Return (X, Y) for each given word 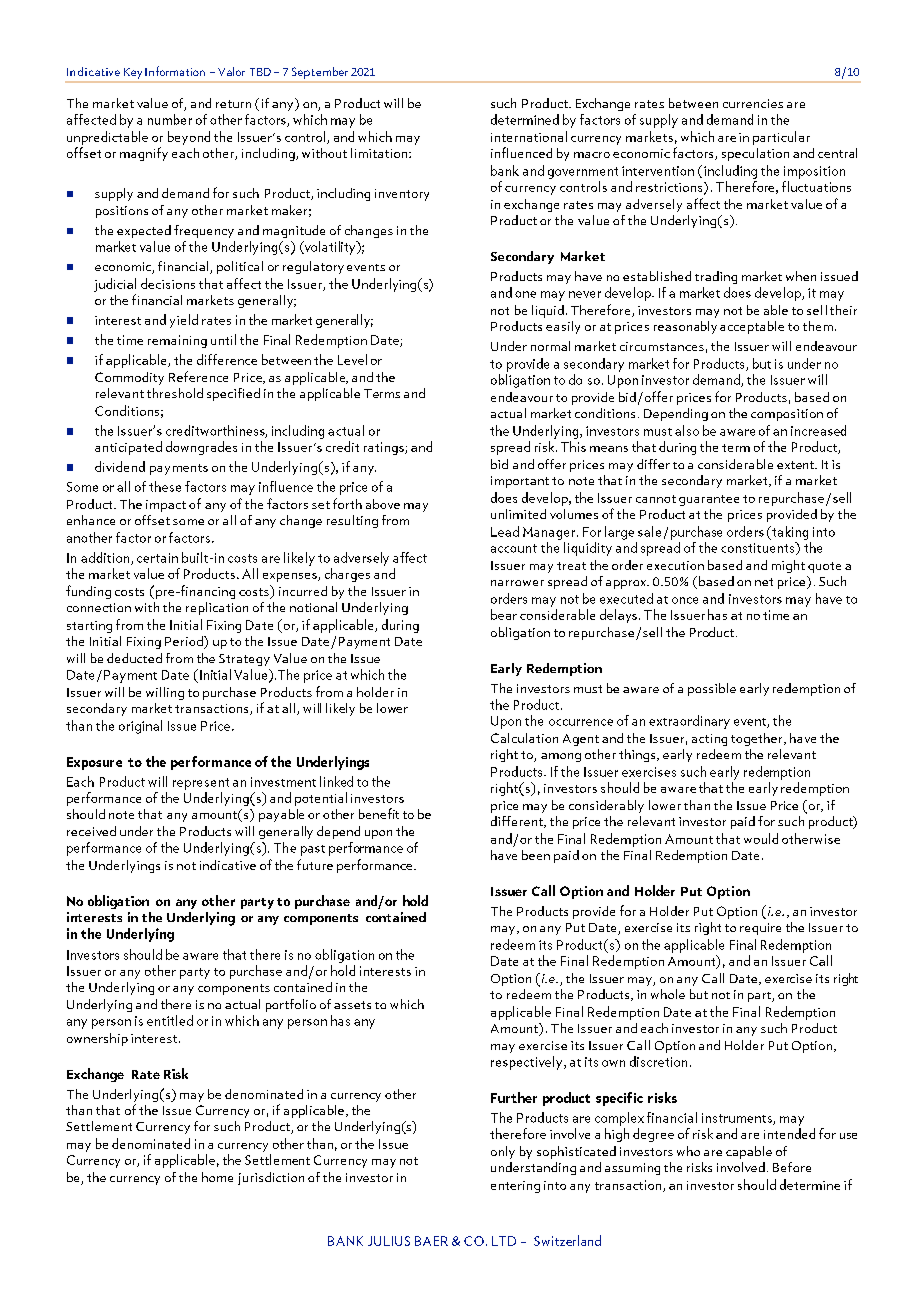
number (170, 119)
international (529, 136)
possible (712, 689)
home (217, 1177)
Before (792, 1167)
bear (504, 614)
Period (185, 641)
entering (515, 1187)
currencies (753, 103)
